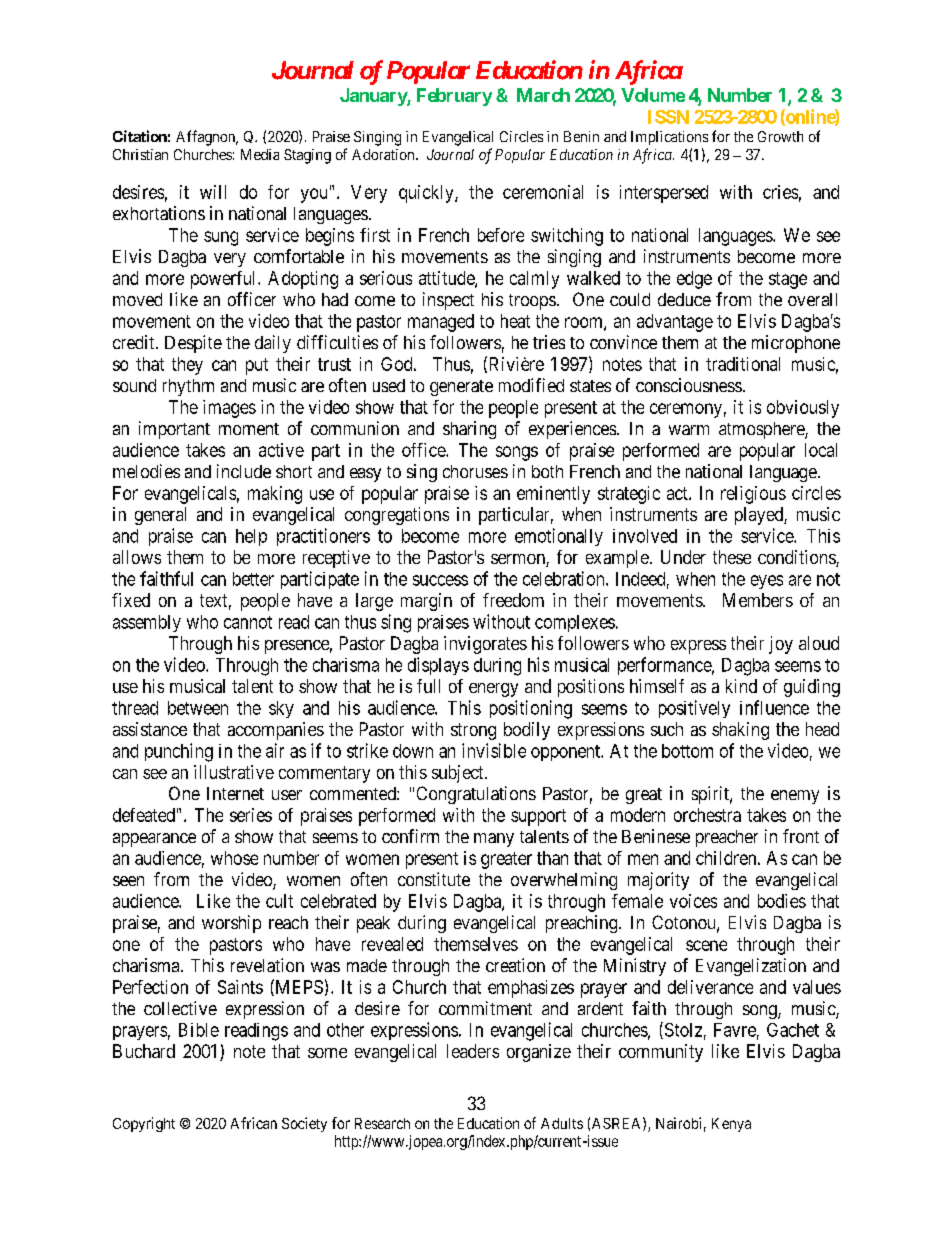  I want to click on freedom, so click(513, 600).
